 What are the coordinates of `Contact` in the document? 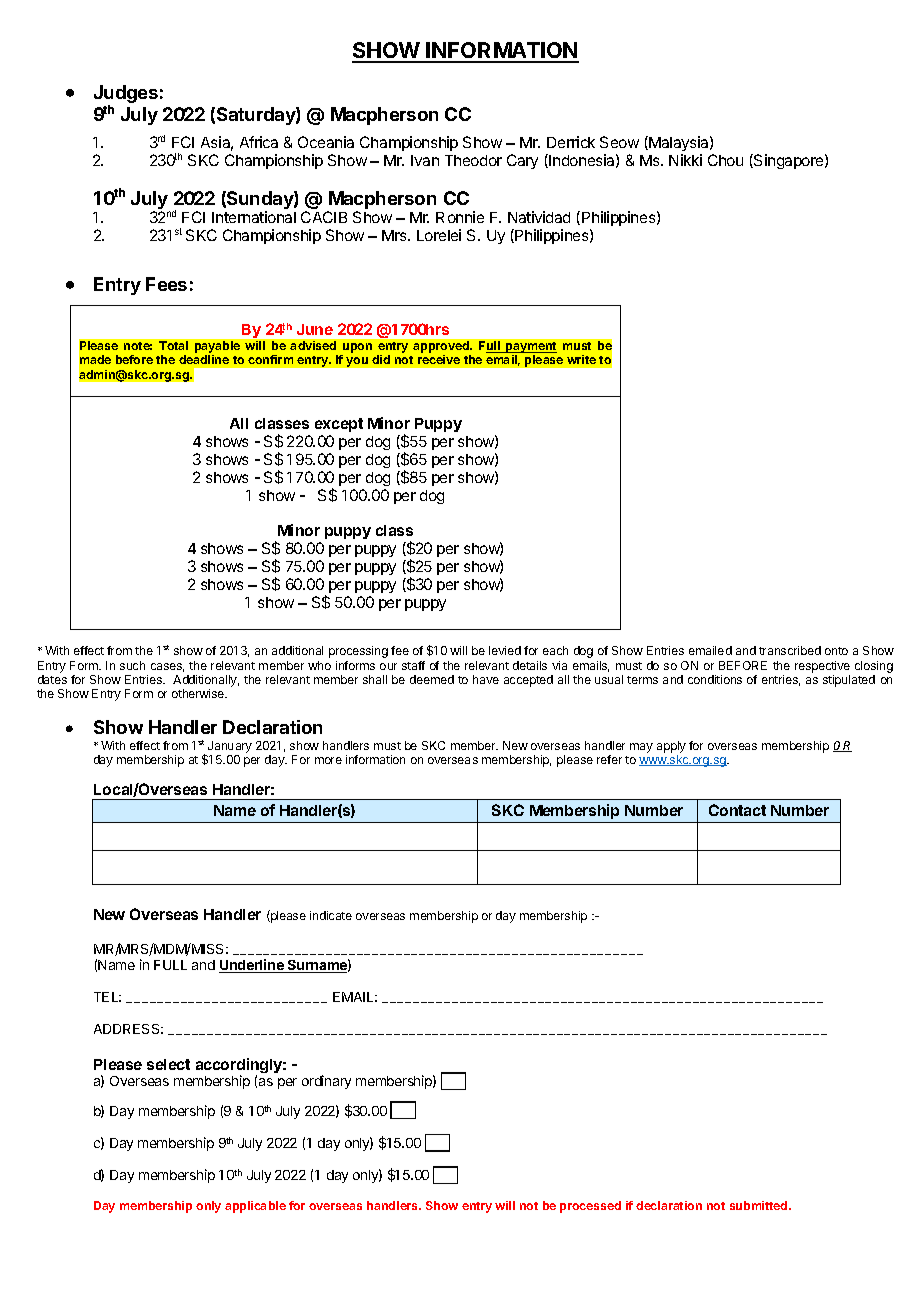 It's located at (737, 810).
